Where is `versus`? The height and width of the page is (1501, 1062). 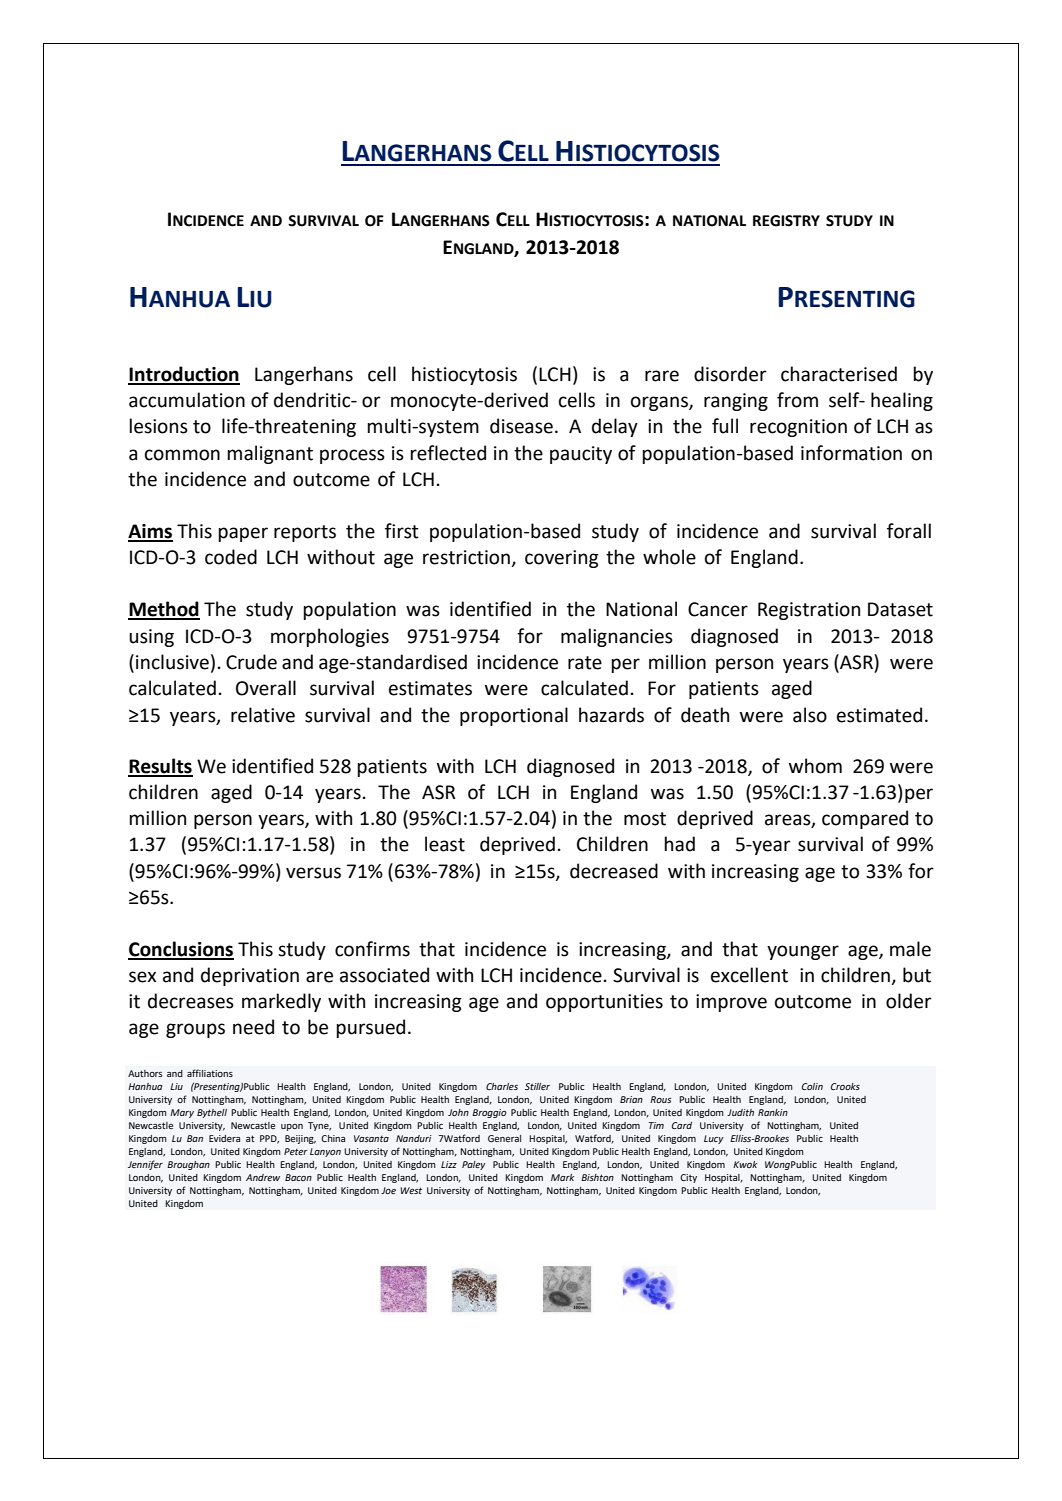 versus is located at coordinates (313, 873).
